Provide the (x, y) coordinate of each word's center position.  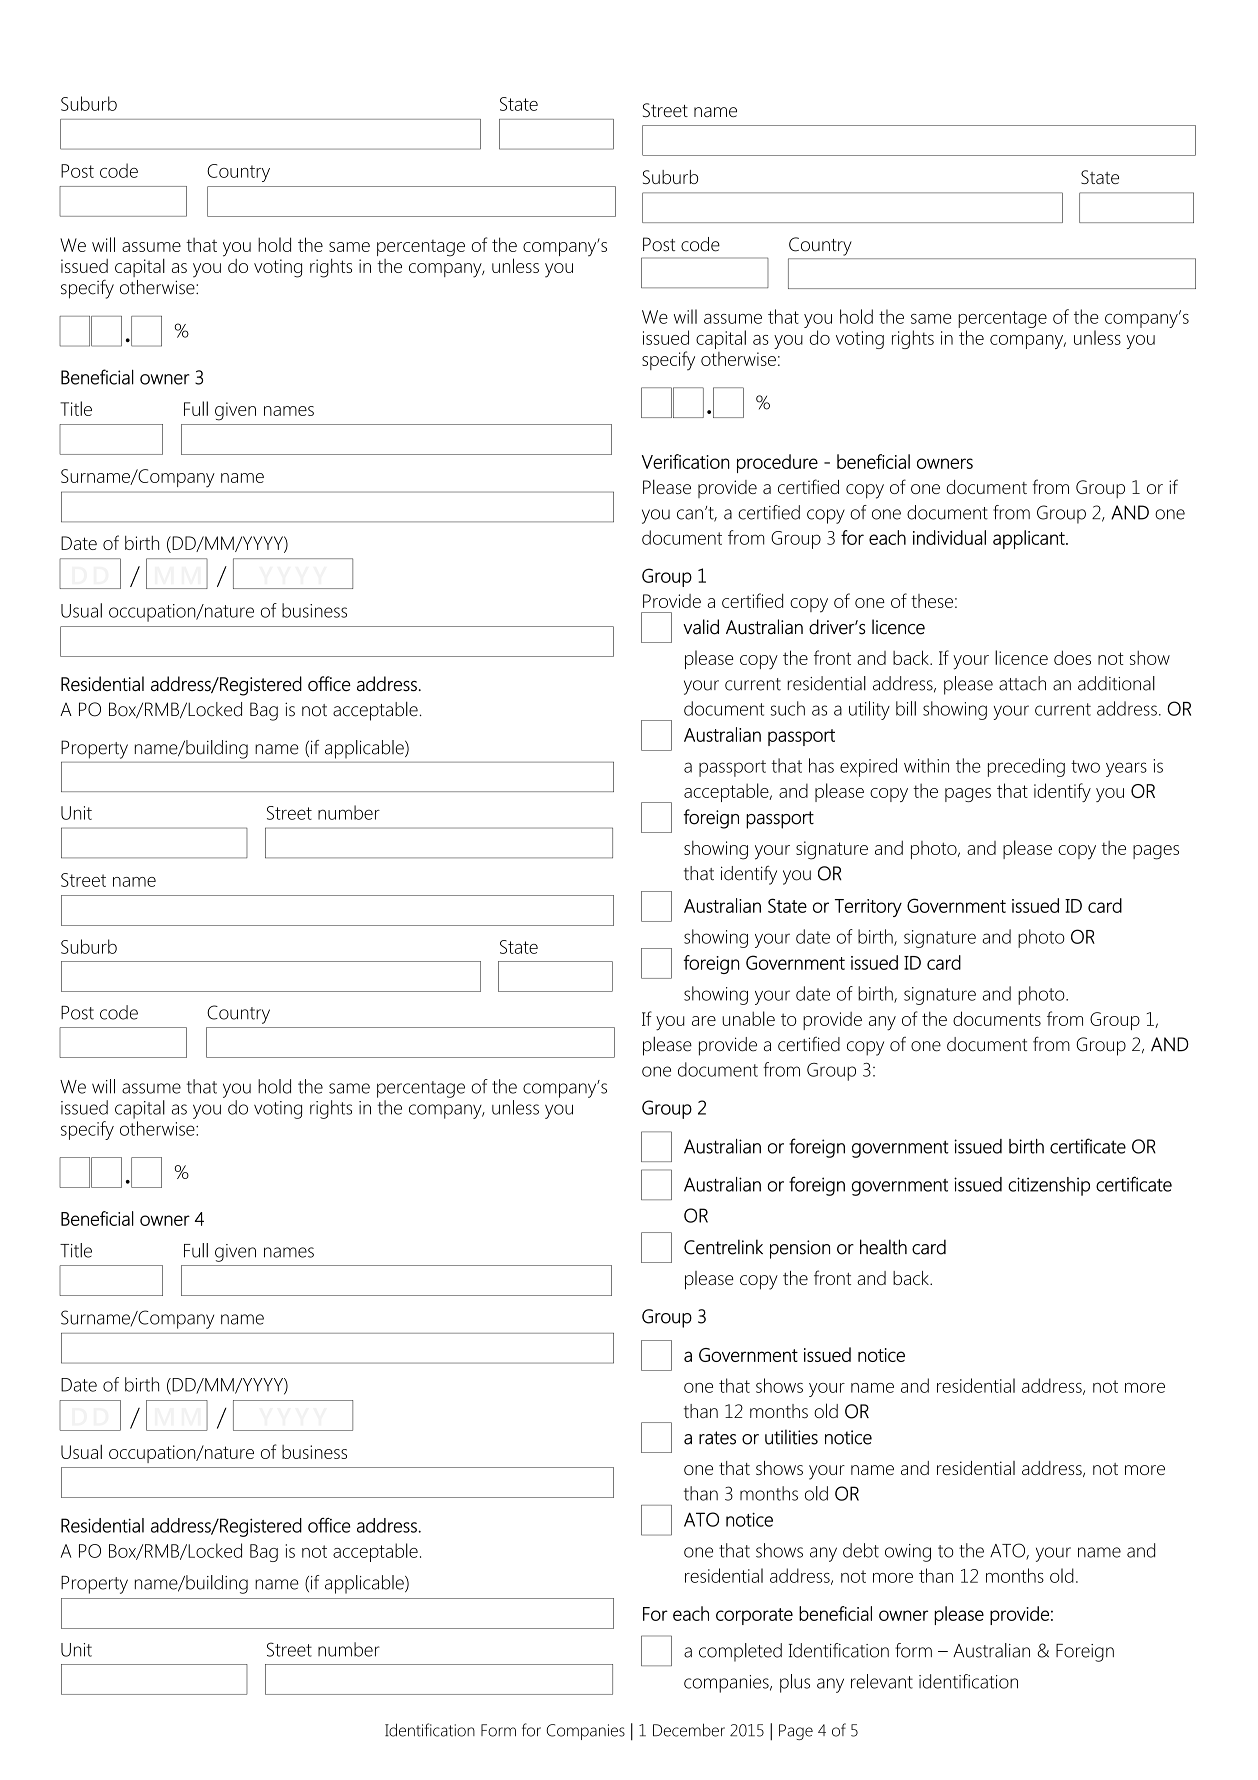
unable (748, 1018)
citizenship (1049, 1186)
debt (861, 1550)
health (883, 1247)
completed (740, 1652)
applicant (1030, 539)
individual (949, 537)
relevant (882, 1681)
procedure (777, 463)
